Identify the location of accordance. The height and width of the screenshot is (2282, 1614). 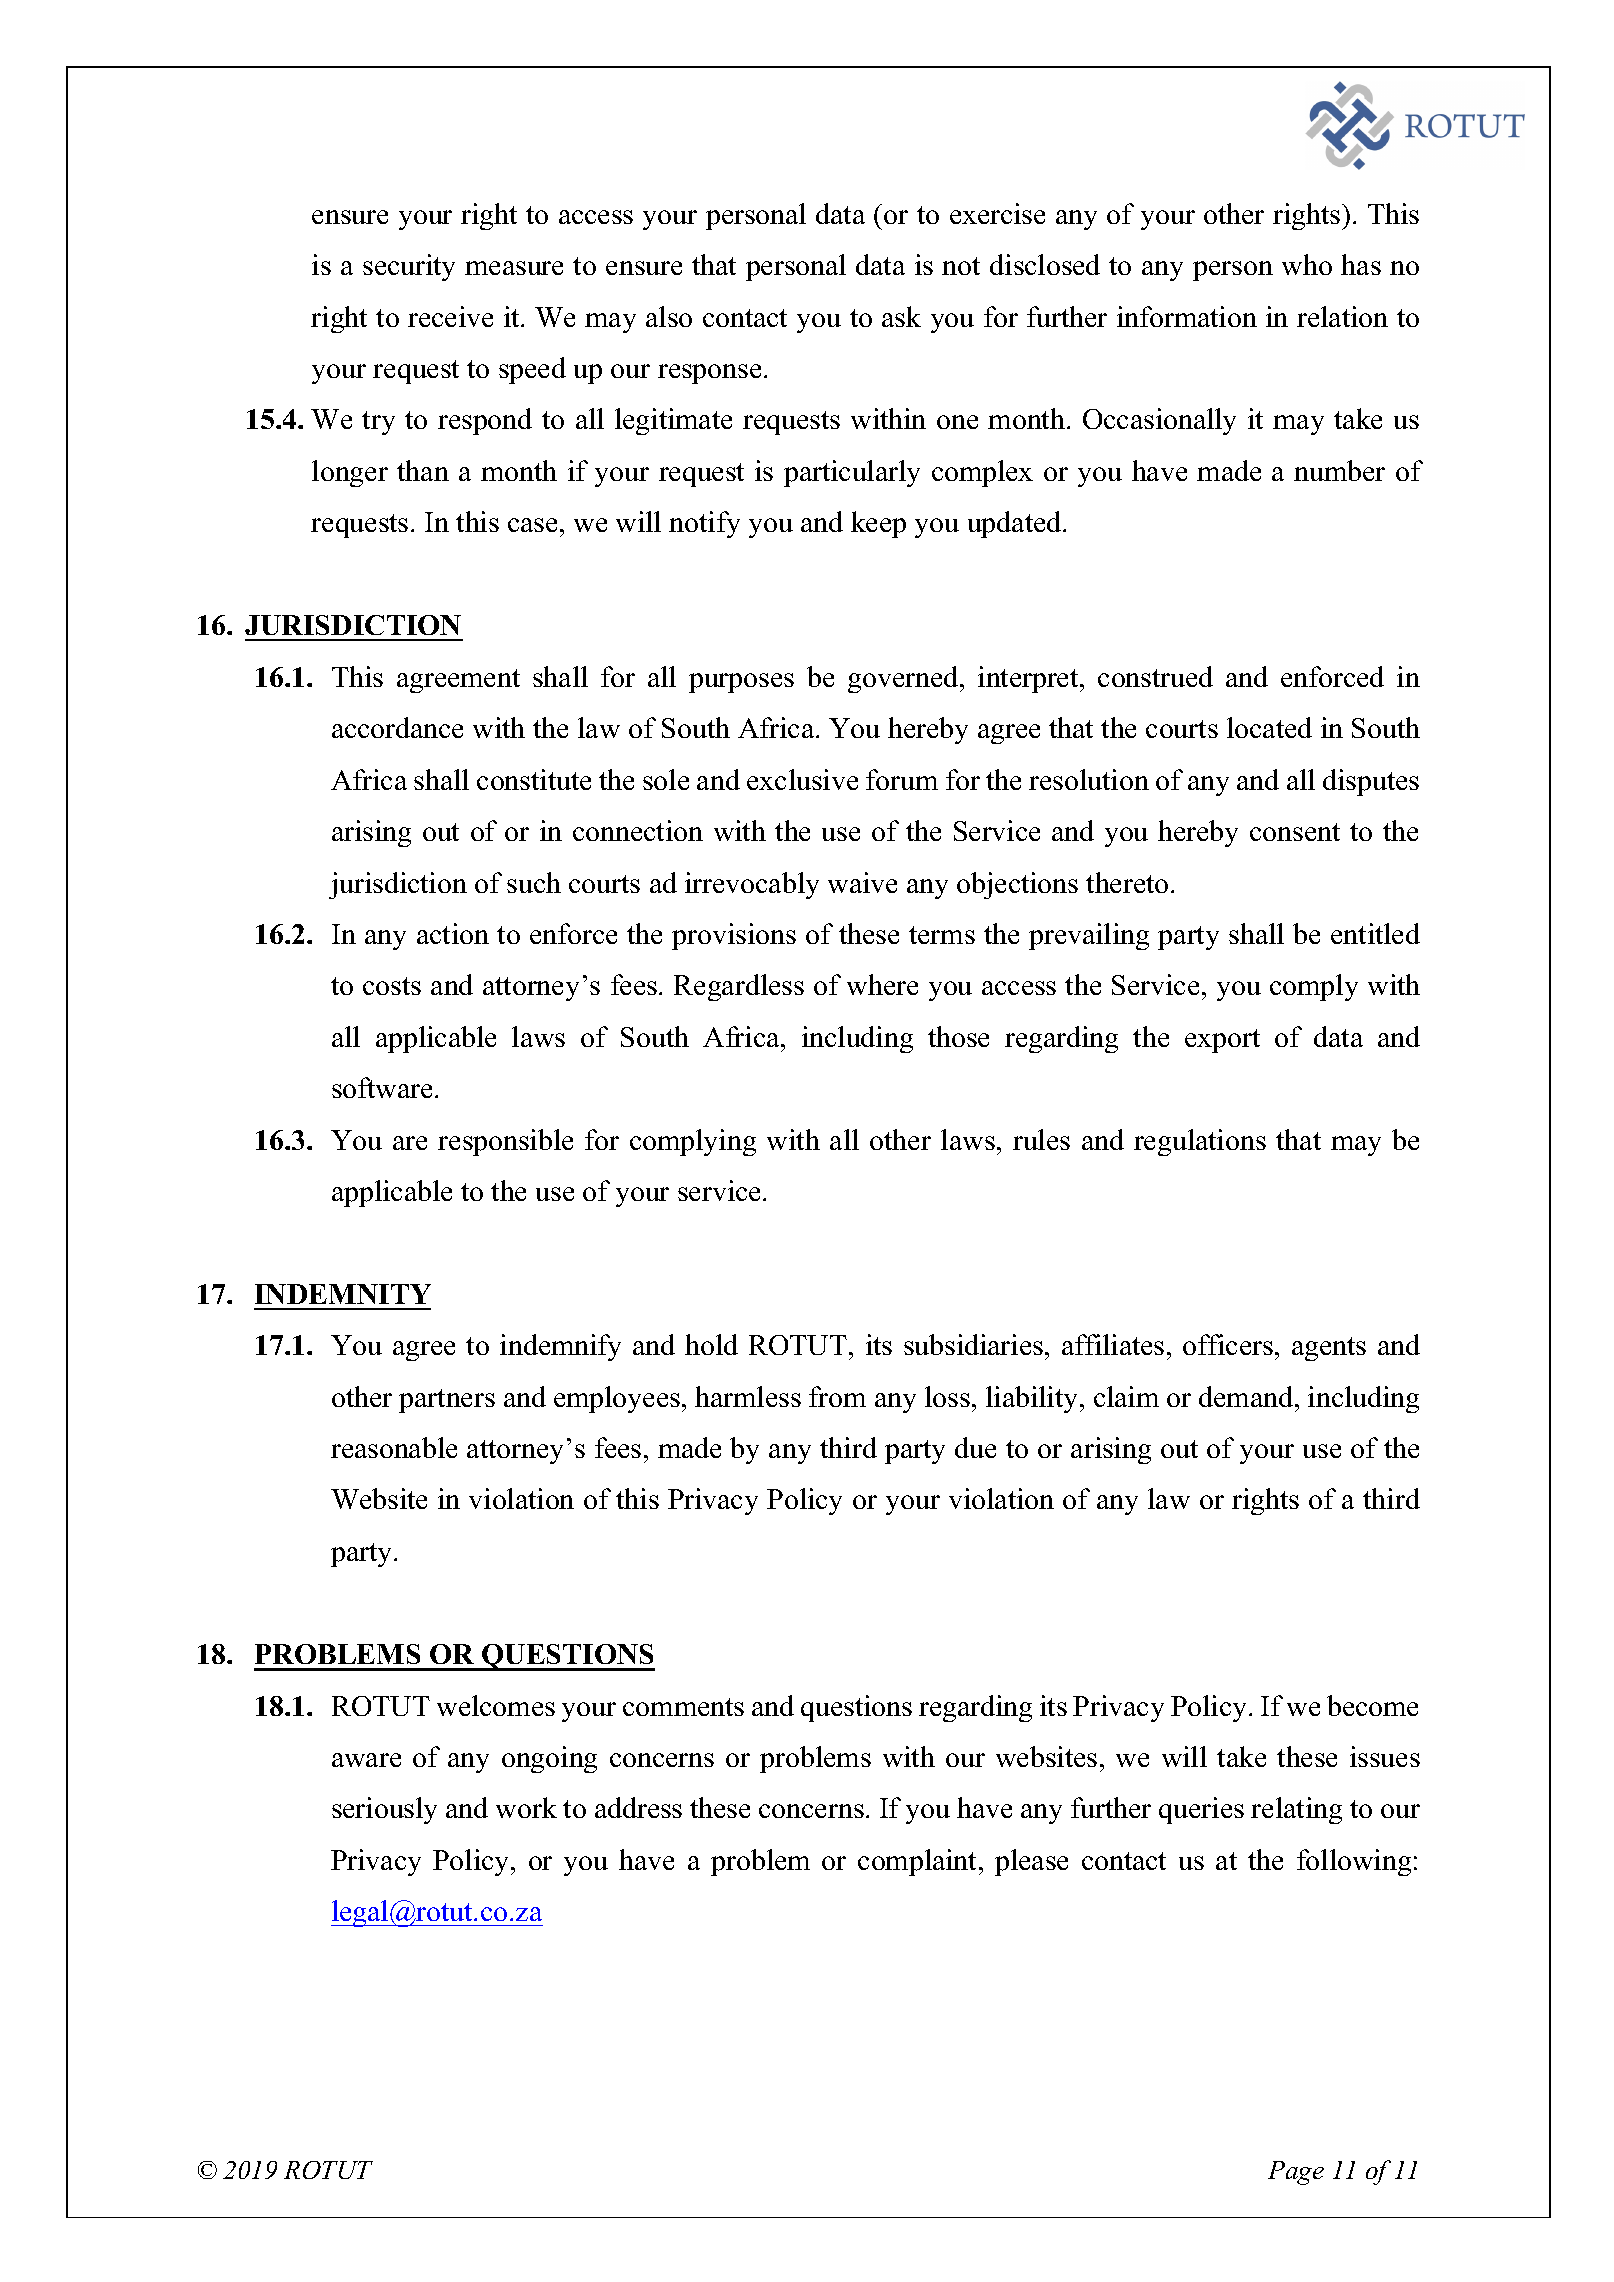
(397, 727).
